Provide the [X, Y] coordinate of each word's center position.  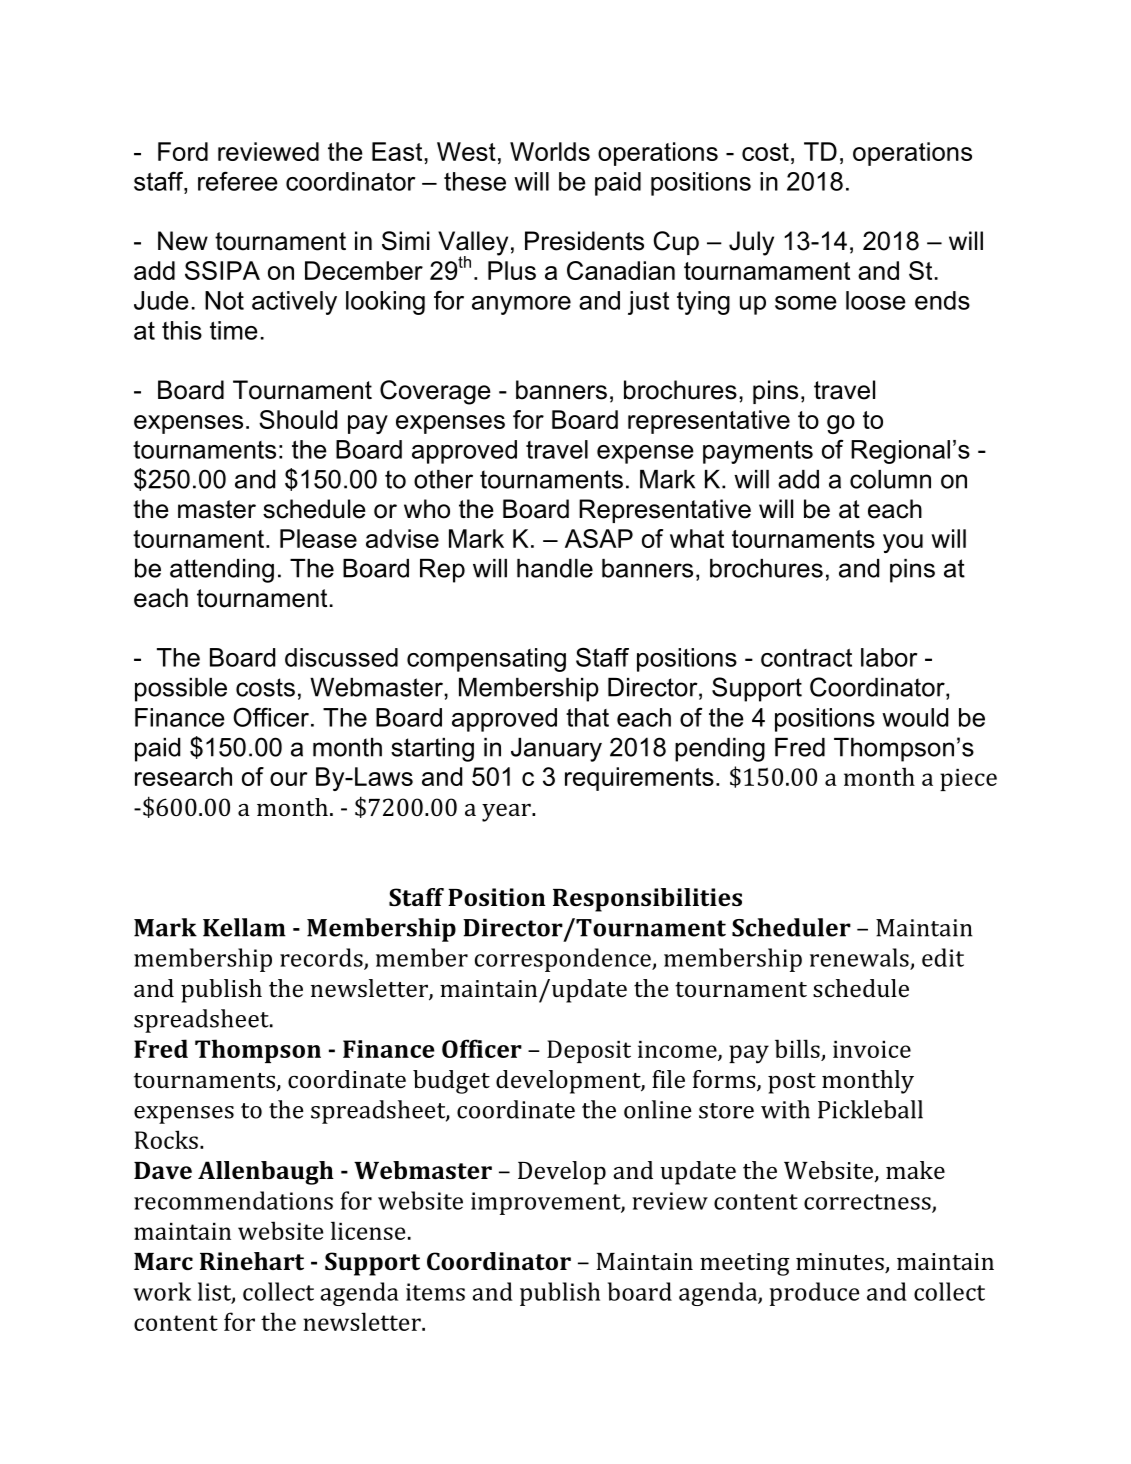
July [751, 243]
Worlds [550, 151]
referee [238, 181]
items [435, 1292]
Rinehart [252, 1261]
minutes [841, 1263]
